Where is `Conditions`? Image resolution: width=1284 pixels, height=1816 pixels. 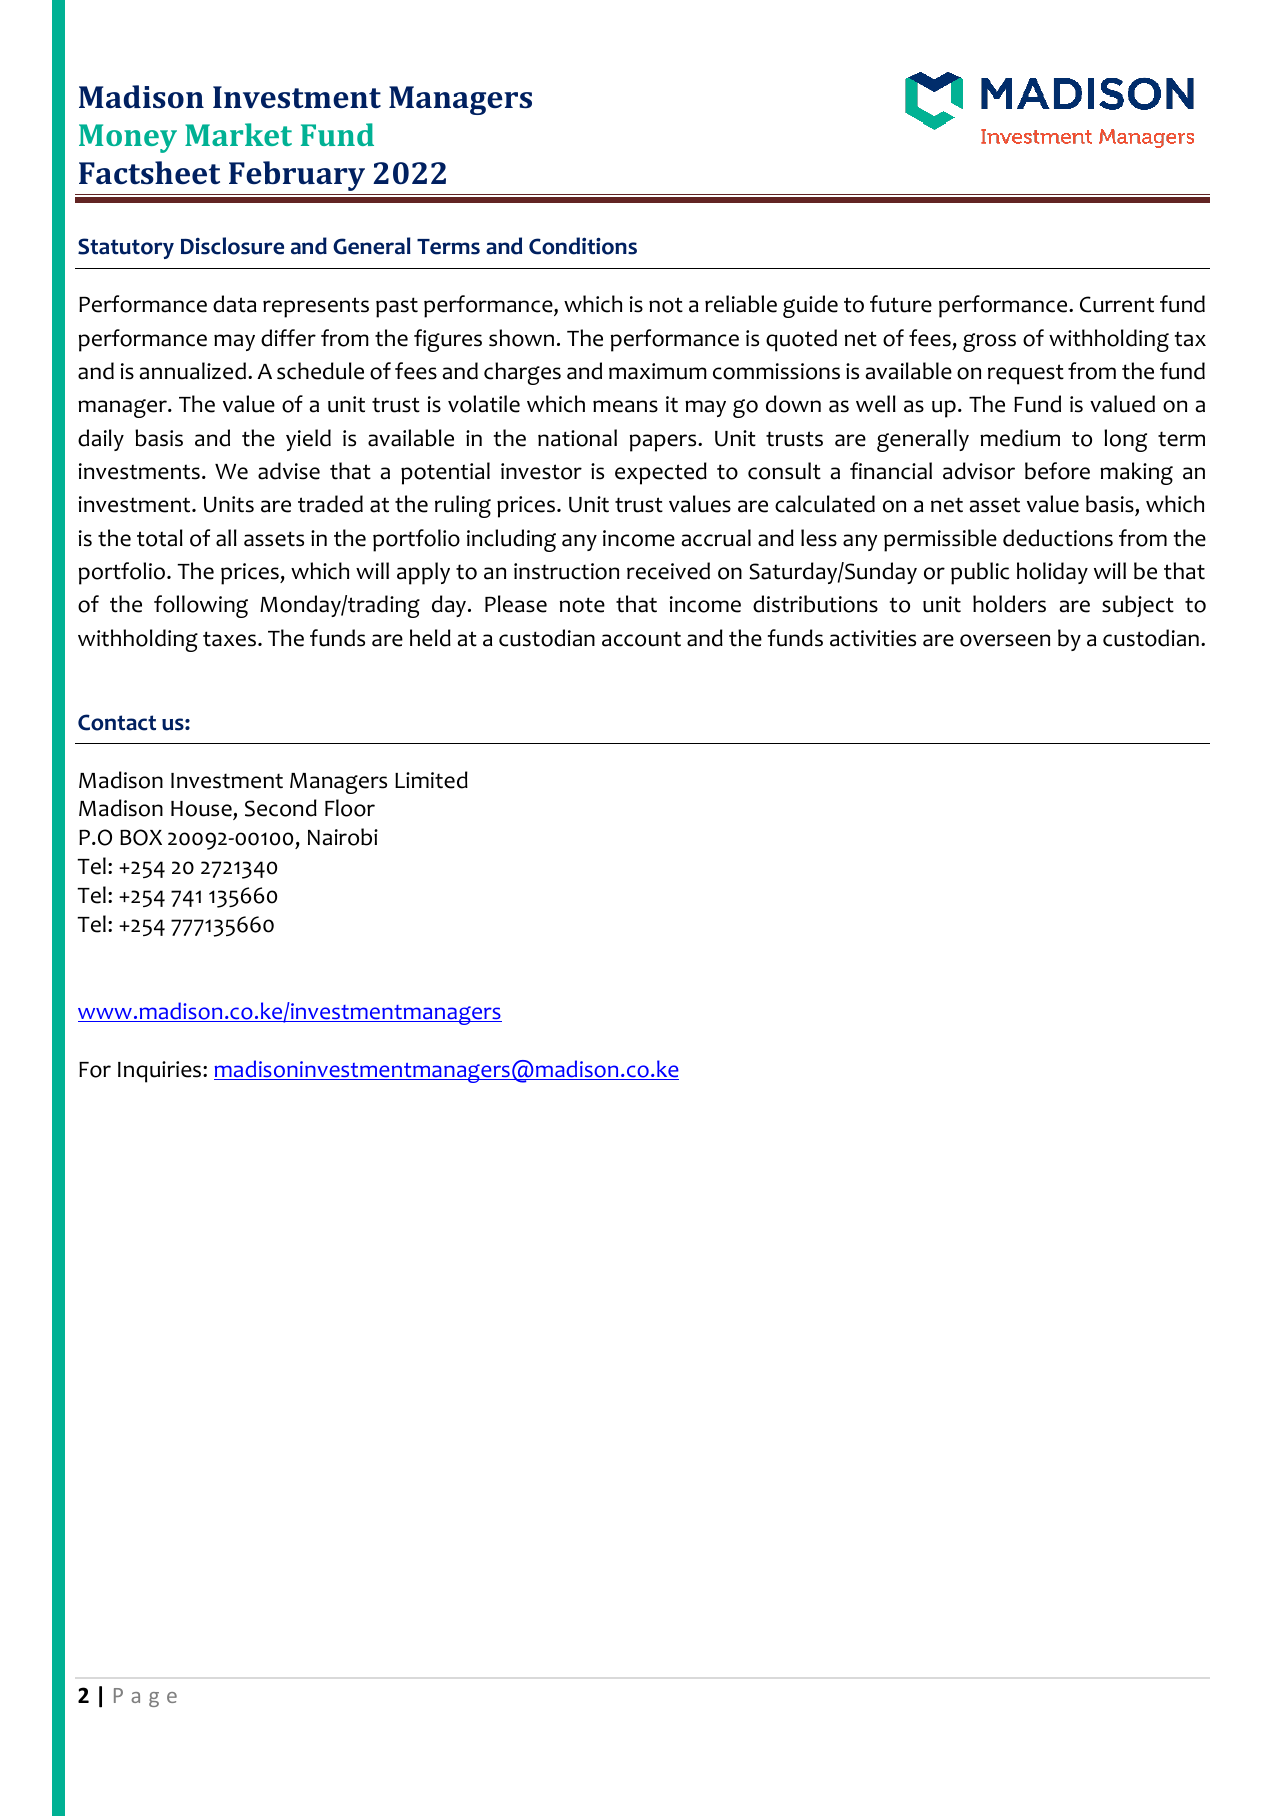
Conditions is located at coordinates (583, 246).
